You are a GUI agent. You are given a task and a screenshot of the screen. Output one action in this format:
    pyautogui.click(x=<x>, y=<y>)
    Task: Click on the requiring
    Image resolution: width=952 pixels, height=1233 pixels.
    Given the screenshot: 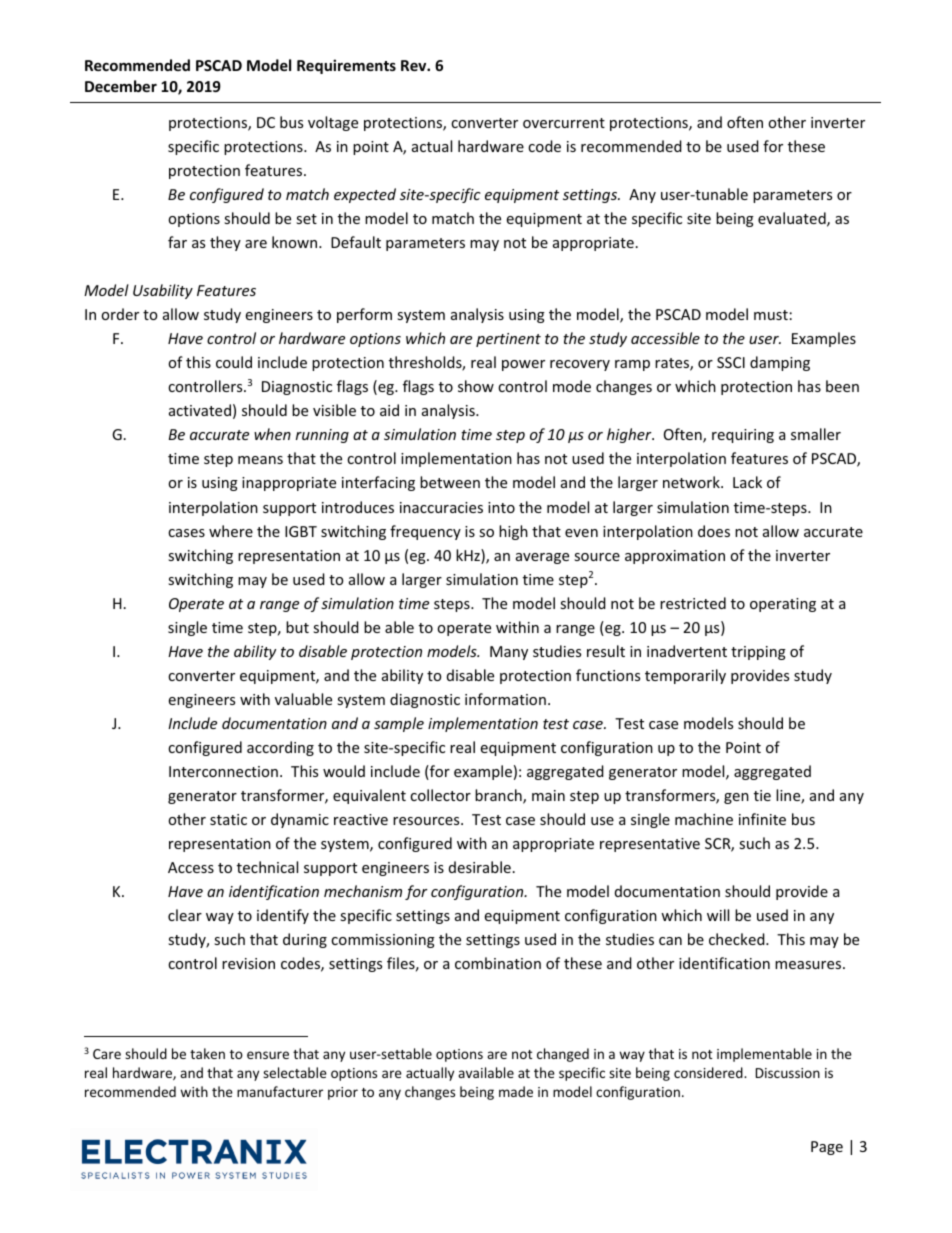 What is the action you would take?
    pyautogui.click(x=743, y=436)
